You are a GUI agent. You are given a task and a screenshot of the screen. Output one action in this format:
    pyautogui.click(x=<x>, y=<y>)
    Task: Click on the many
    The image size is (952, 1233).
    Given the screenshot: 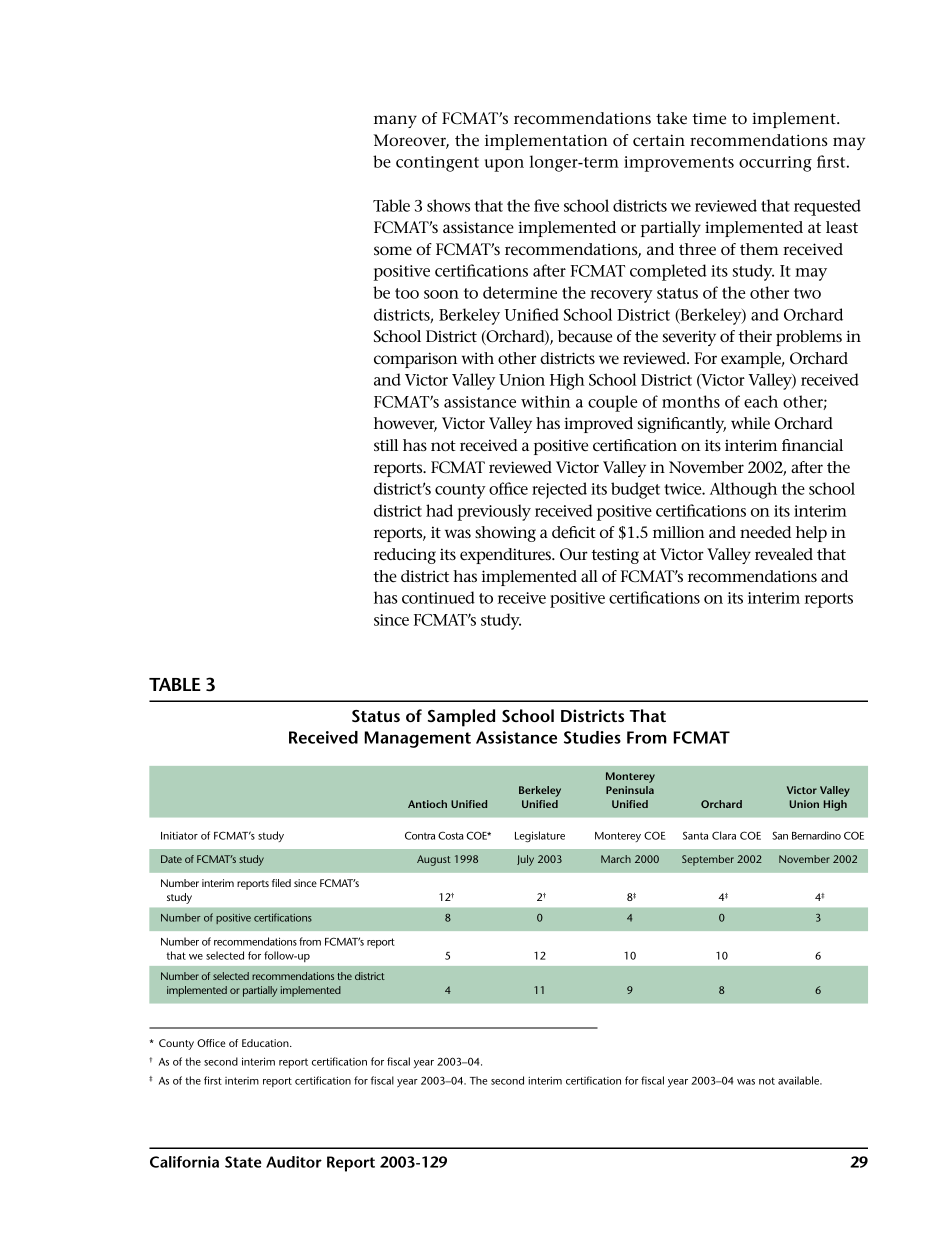 What is the action you would take?
    pyautogui.click(x=395, y=121)
